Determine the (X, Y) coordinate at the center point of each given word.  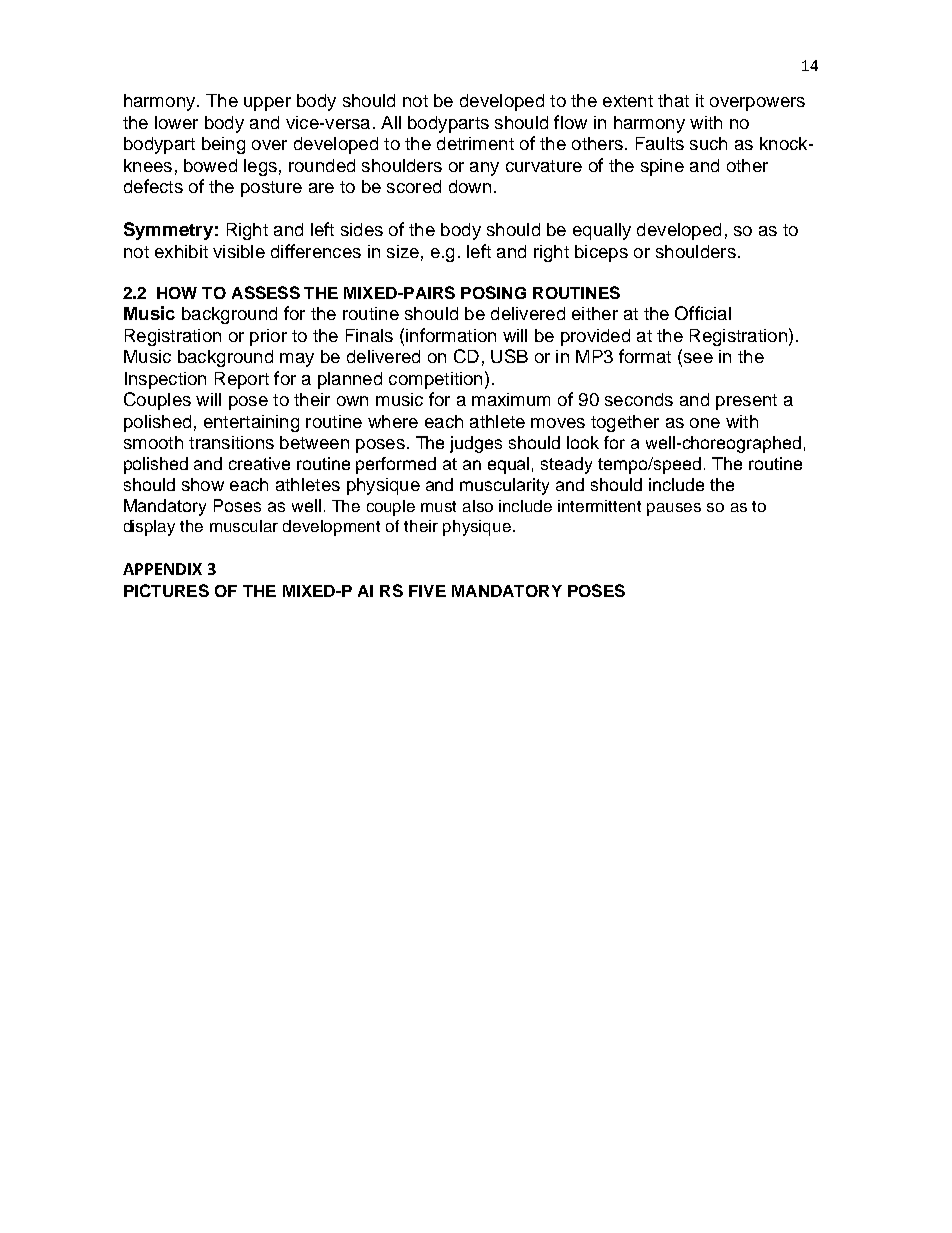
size (403, 251)
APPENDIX (162, 569)
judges (476, 444)
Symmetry (168, 231)
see (697, 359)
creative (259, 463)
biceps (601, 253)
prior (268, 337)
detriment (475, 143)
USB (509, 356)
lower (176, 122)
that (673, 100)
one (705, 423)
